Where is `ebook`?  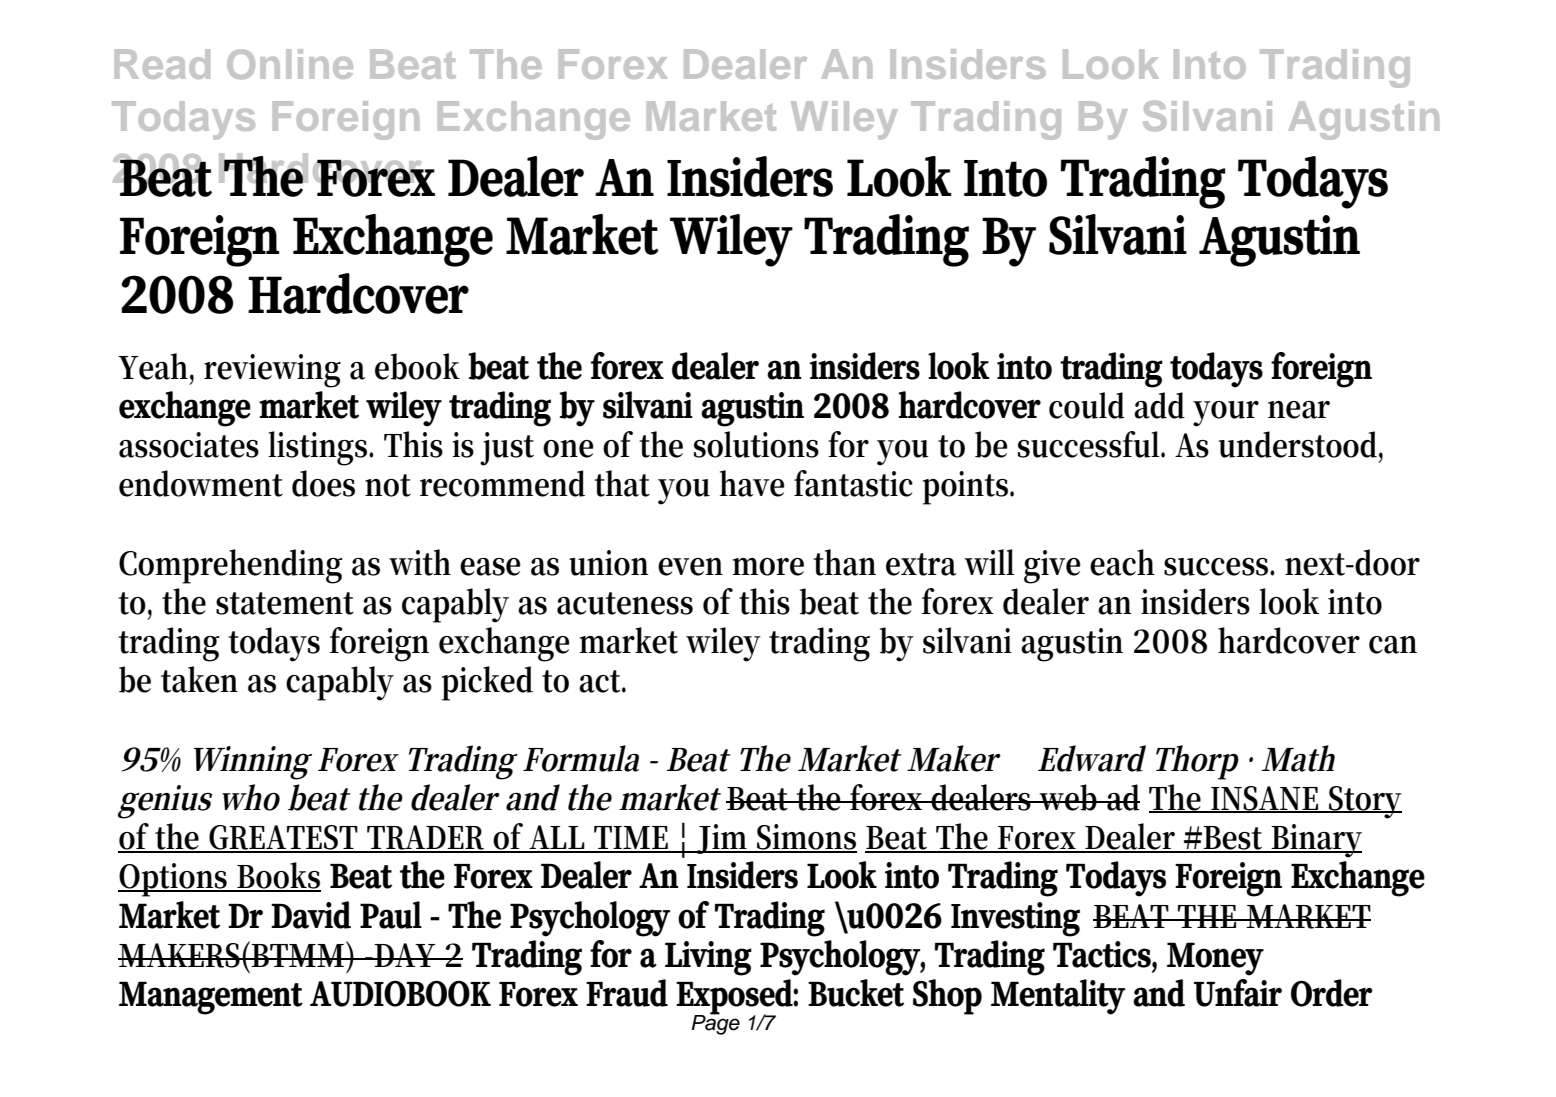 ebook is located at coordinates (417, 366).
